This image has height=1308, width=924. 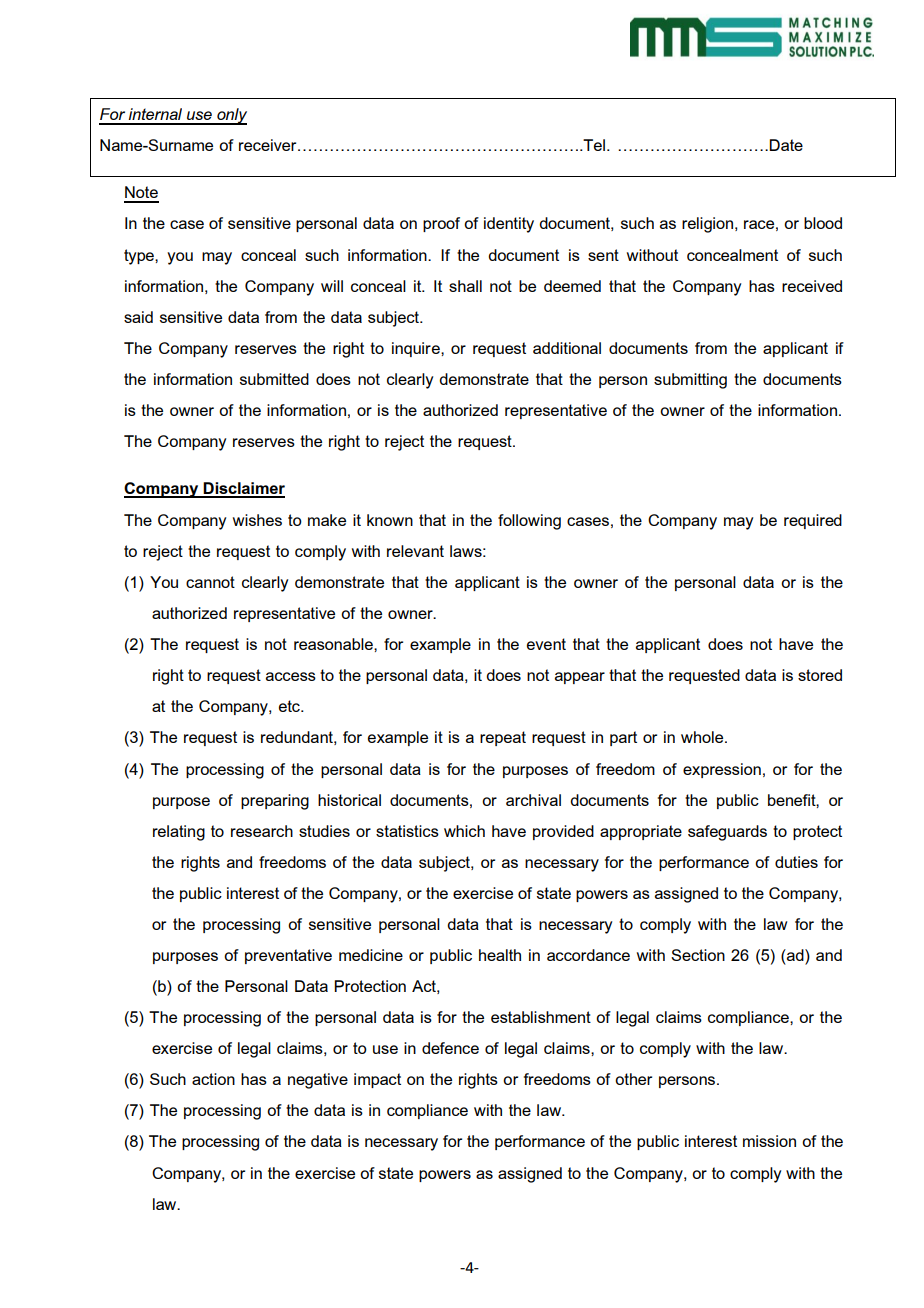 What do you see at coordinates (257, 520) in the image?
I see `wishes` at bounding box center [257, 520].
